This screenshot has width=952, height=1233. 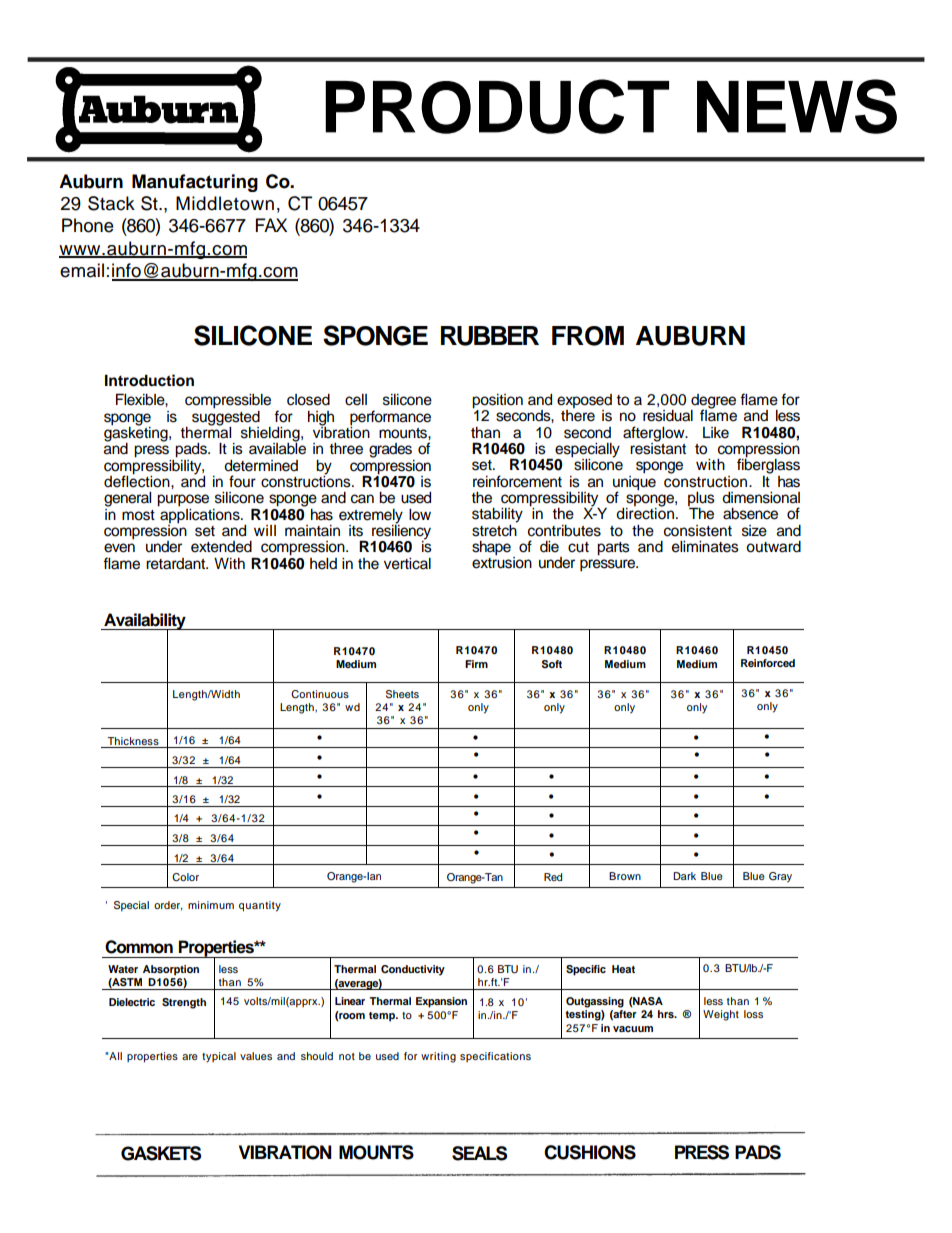 What do you see at coordinates (476, 664) in the screenshot?
I see `Firm` at bounding box center [476, 664].
